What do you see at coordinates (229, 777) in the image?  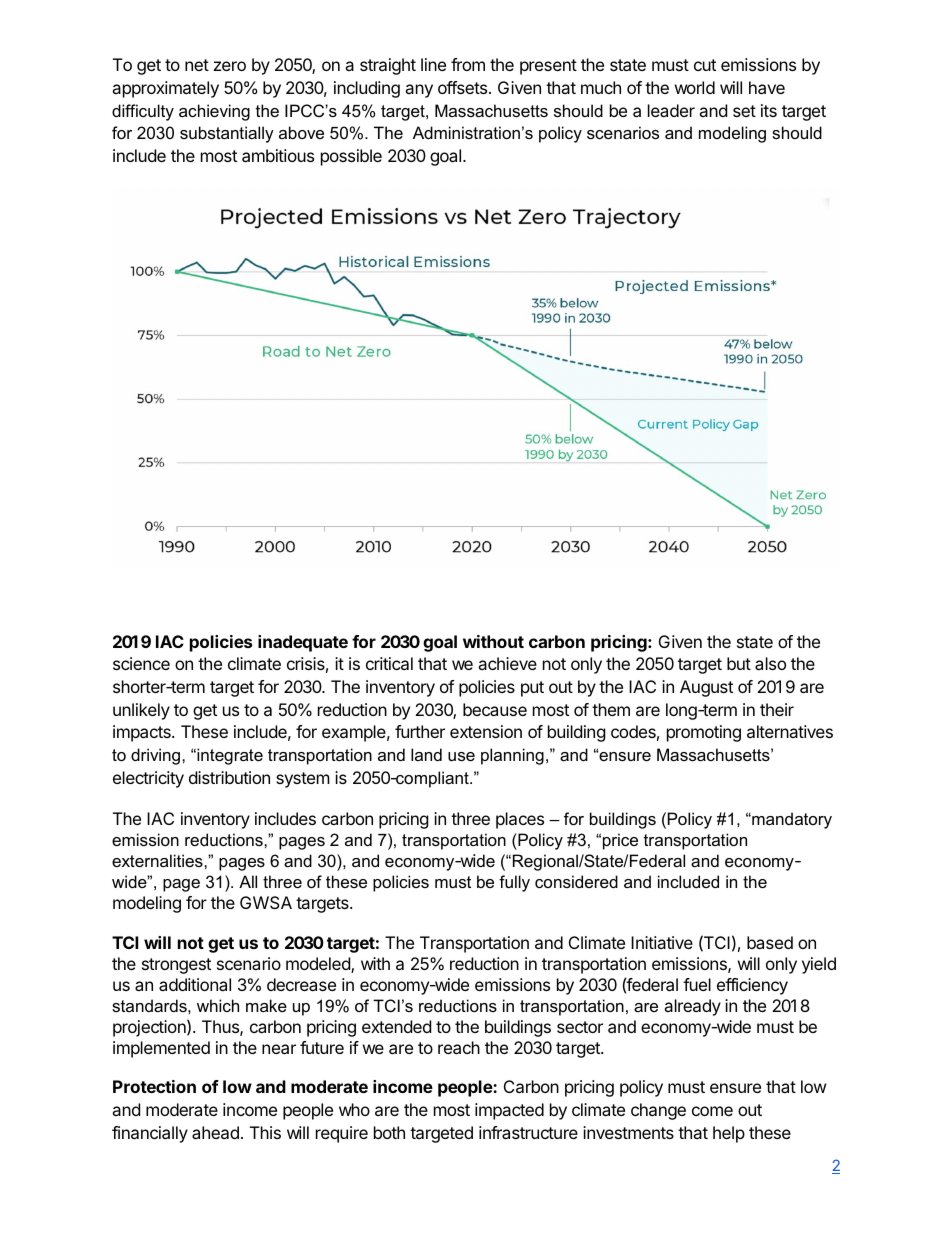 I see `distribution` at bounding box center [229, 777].
